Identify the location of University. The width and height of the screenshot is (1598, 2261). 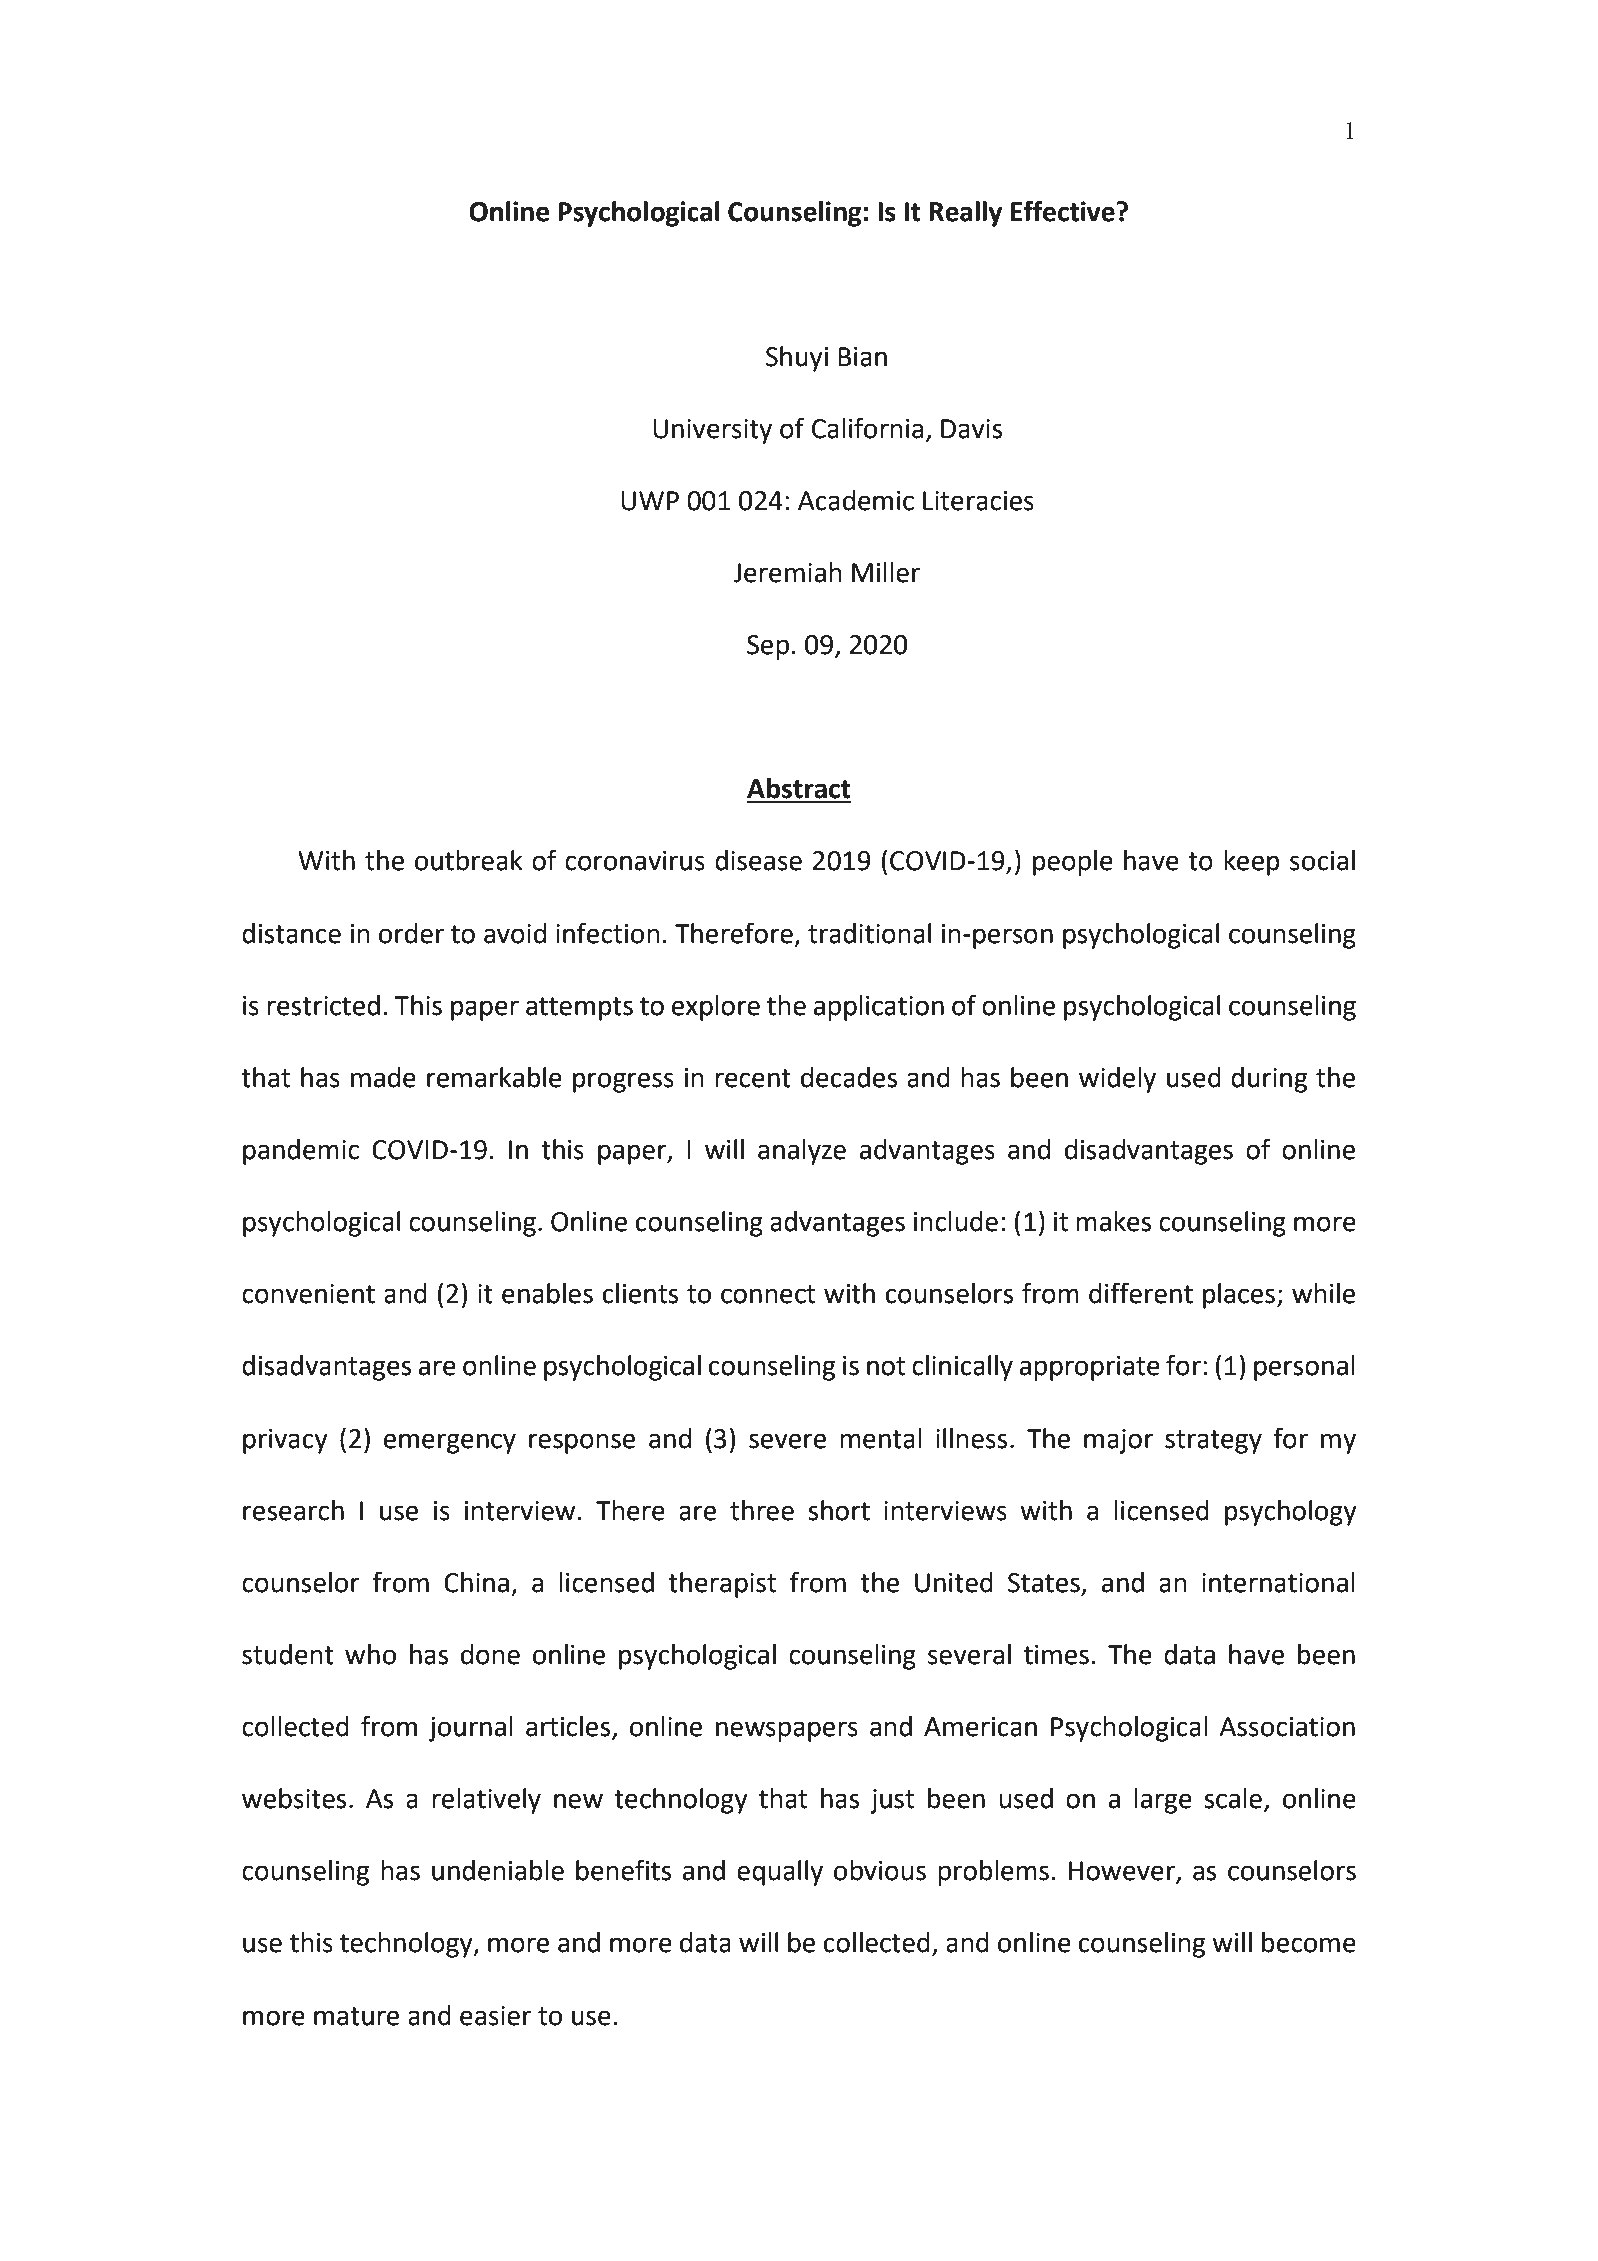
(712, 431).
